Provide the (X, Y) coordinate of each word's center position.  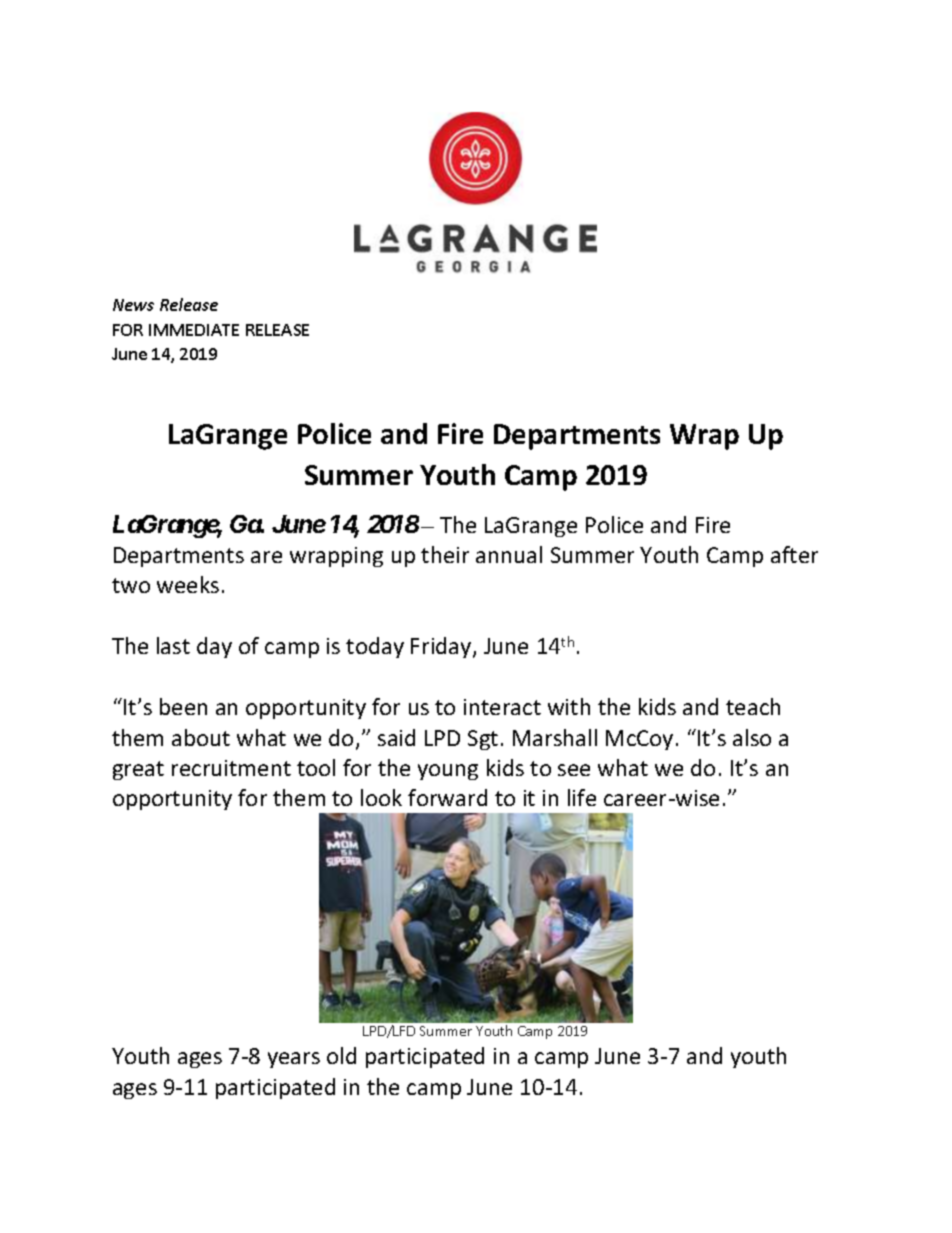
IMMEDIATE (194, 330)
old (341, 1055)
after (794, 554)
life (582, 797)
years (294, 1060)
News (133, 305)
